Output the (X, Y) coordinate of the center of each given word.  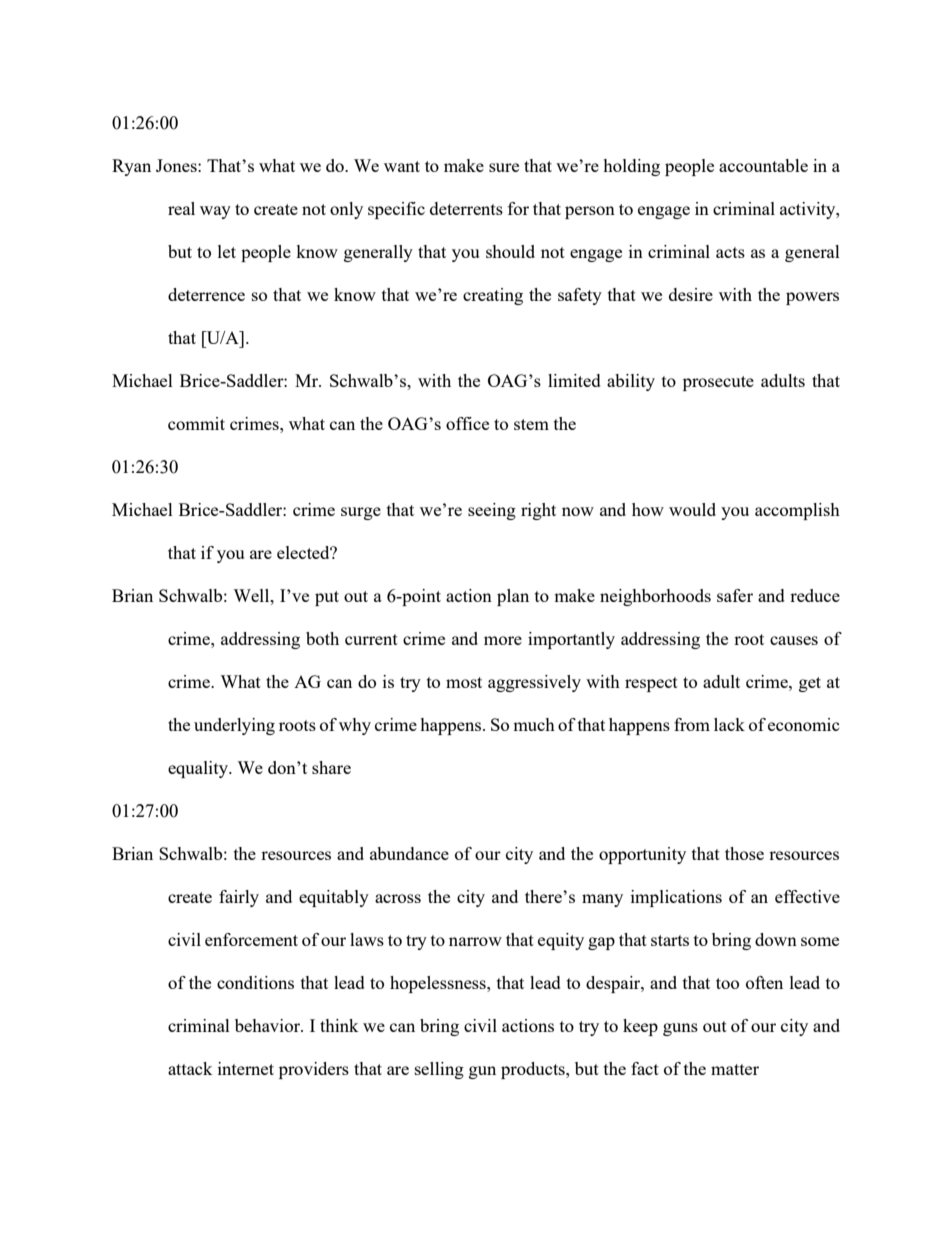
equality (199, 769)
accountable (763, 165)
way (215, 212)
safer (735, 595)
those (744, 853)
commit (196, 423)
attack (190, 1068)
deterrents (466, 208)
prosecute (718, 383)
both (322, 638)
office (467, 423)
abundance (409, 853)
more (503, 640)
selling (439, 1070)
